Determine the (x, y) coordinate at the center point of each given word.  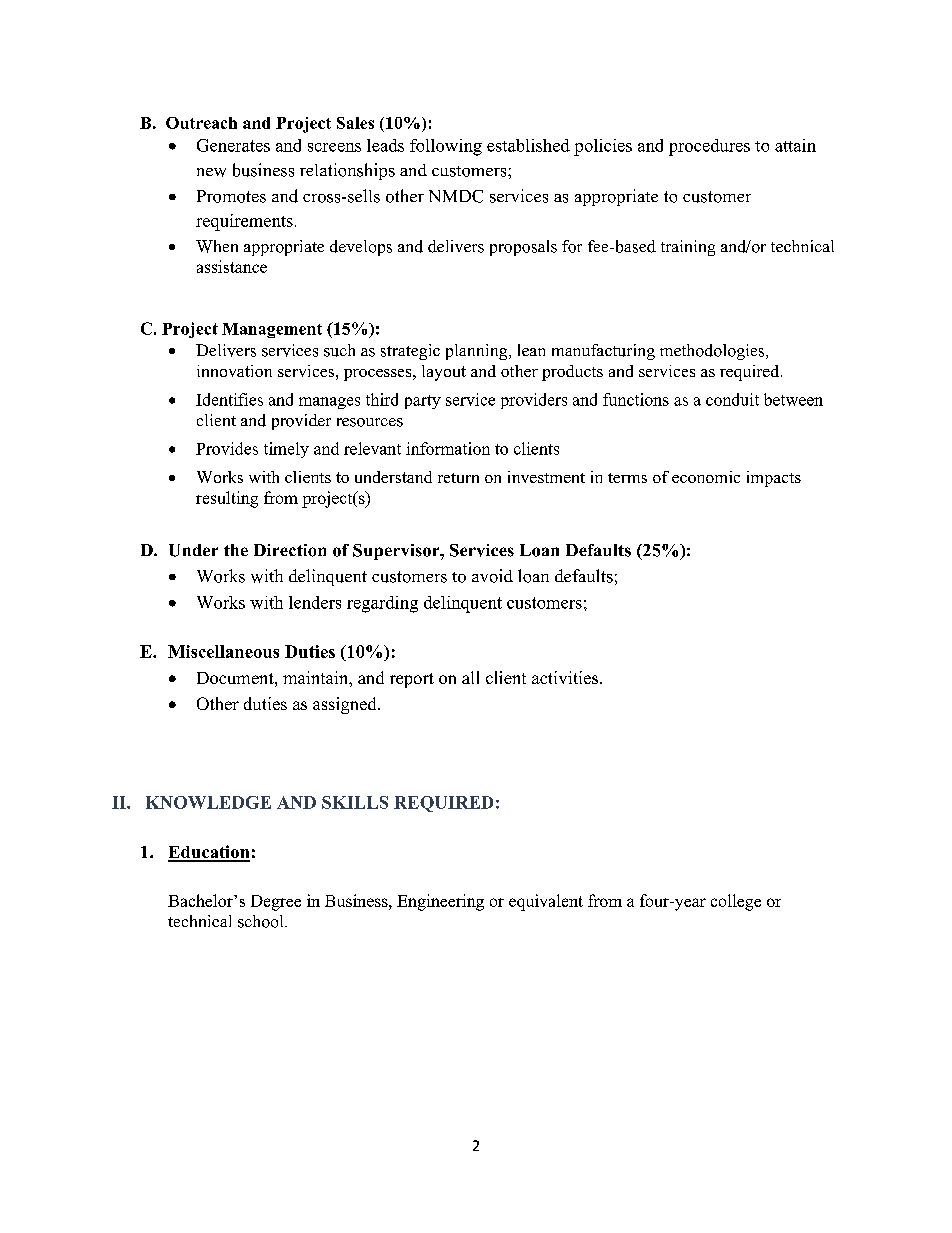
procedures (709, 147)
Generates (233, 145)
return (458, 478)
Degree (276, 903)
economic (706, 477)
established (528, 145)
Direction (290, 550)
